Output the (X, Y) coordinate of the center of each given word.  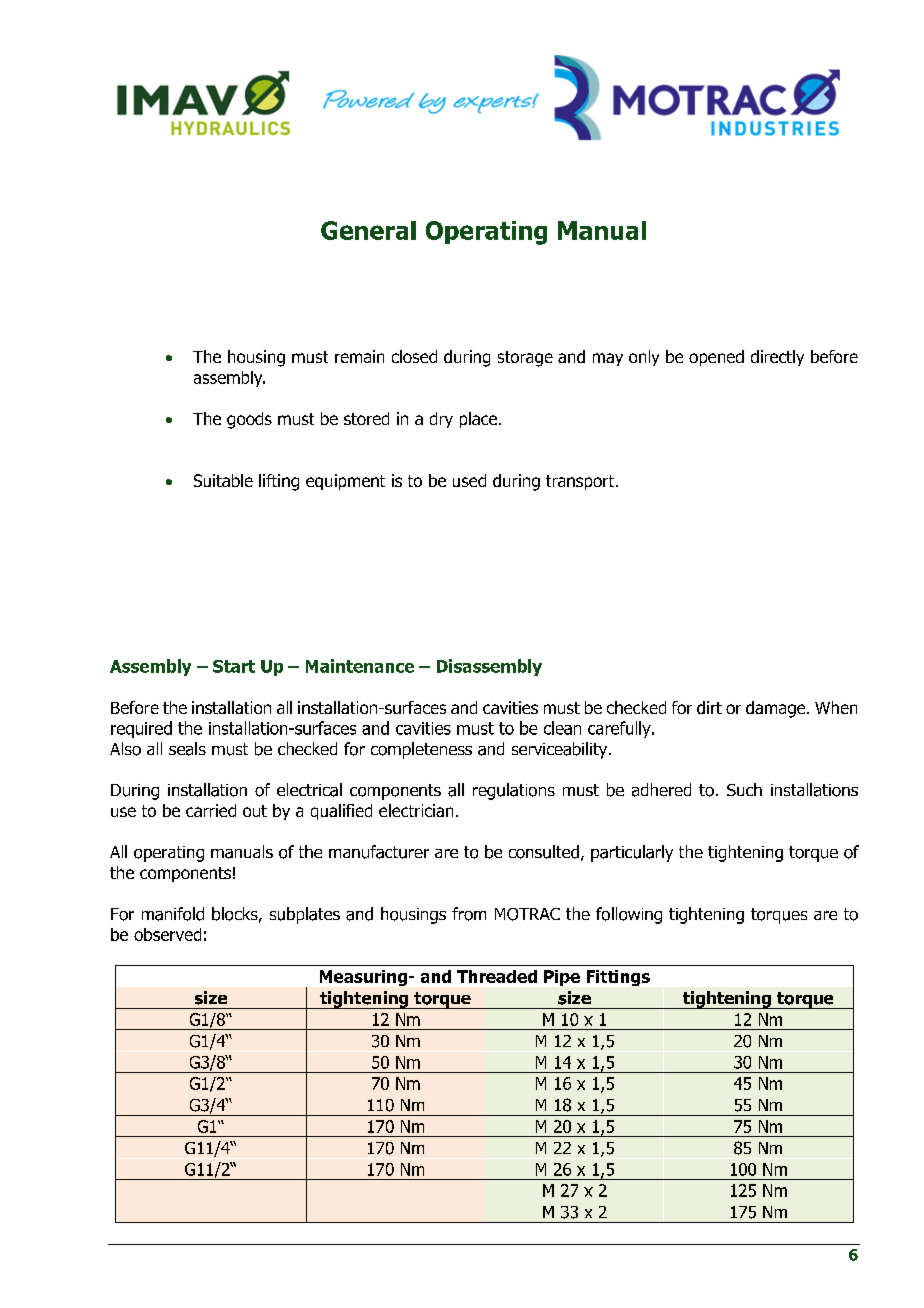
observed (167, 934)
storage (525, 359)
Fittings (618, 978)
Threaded (497, 976)
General (368, 230)
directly (777, 358)
